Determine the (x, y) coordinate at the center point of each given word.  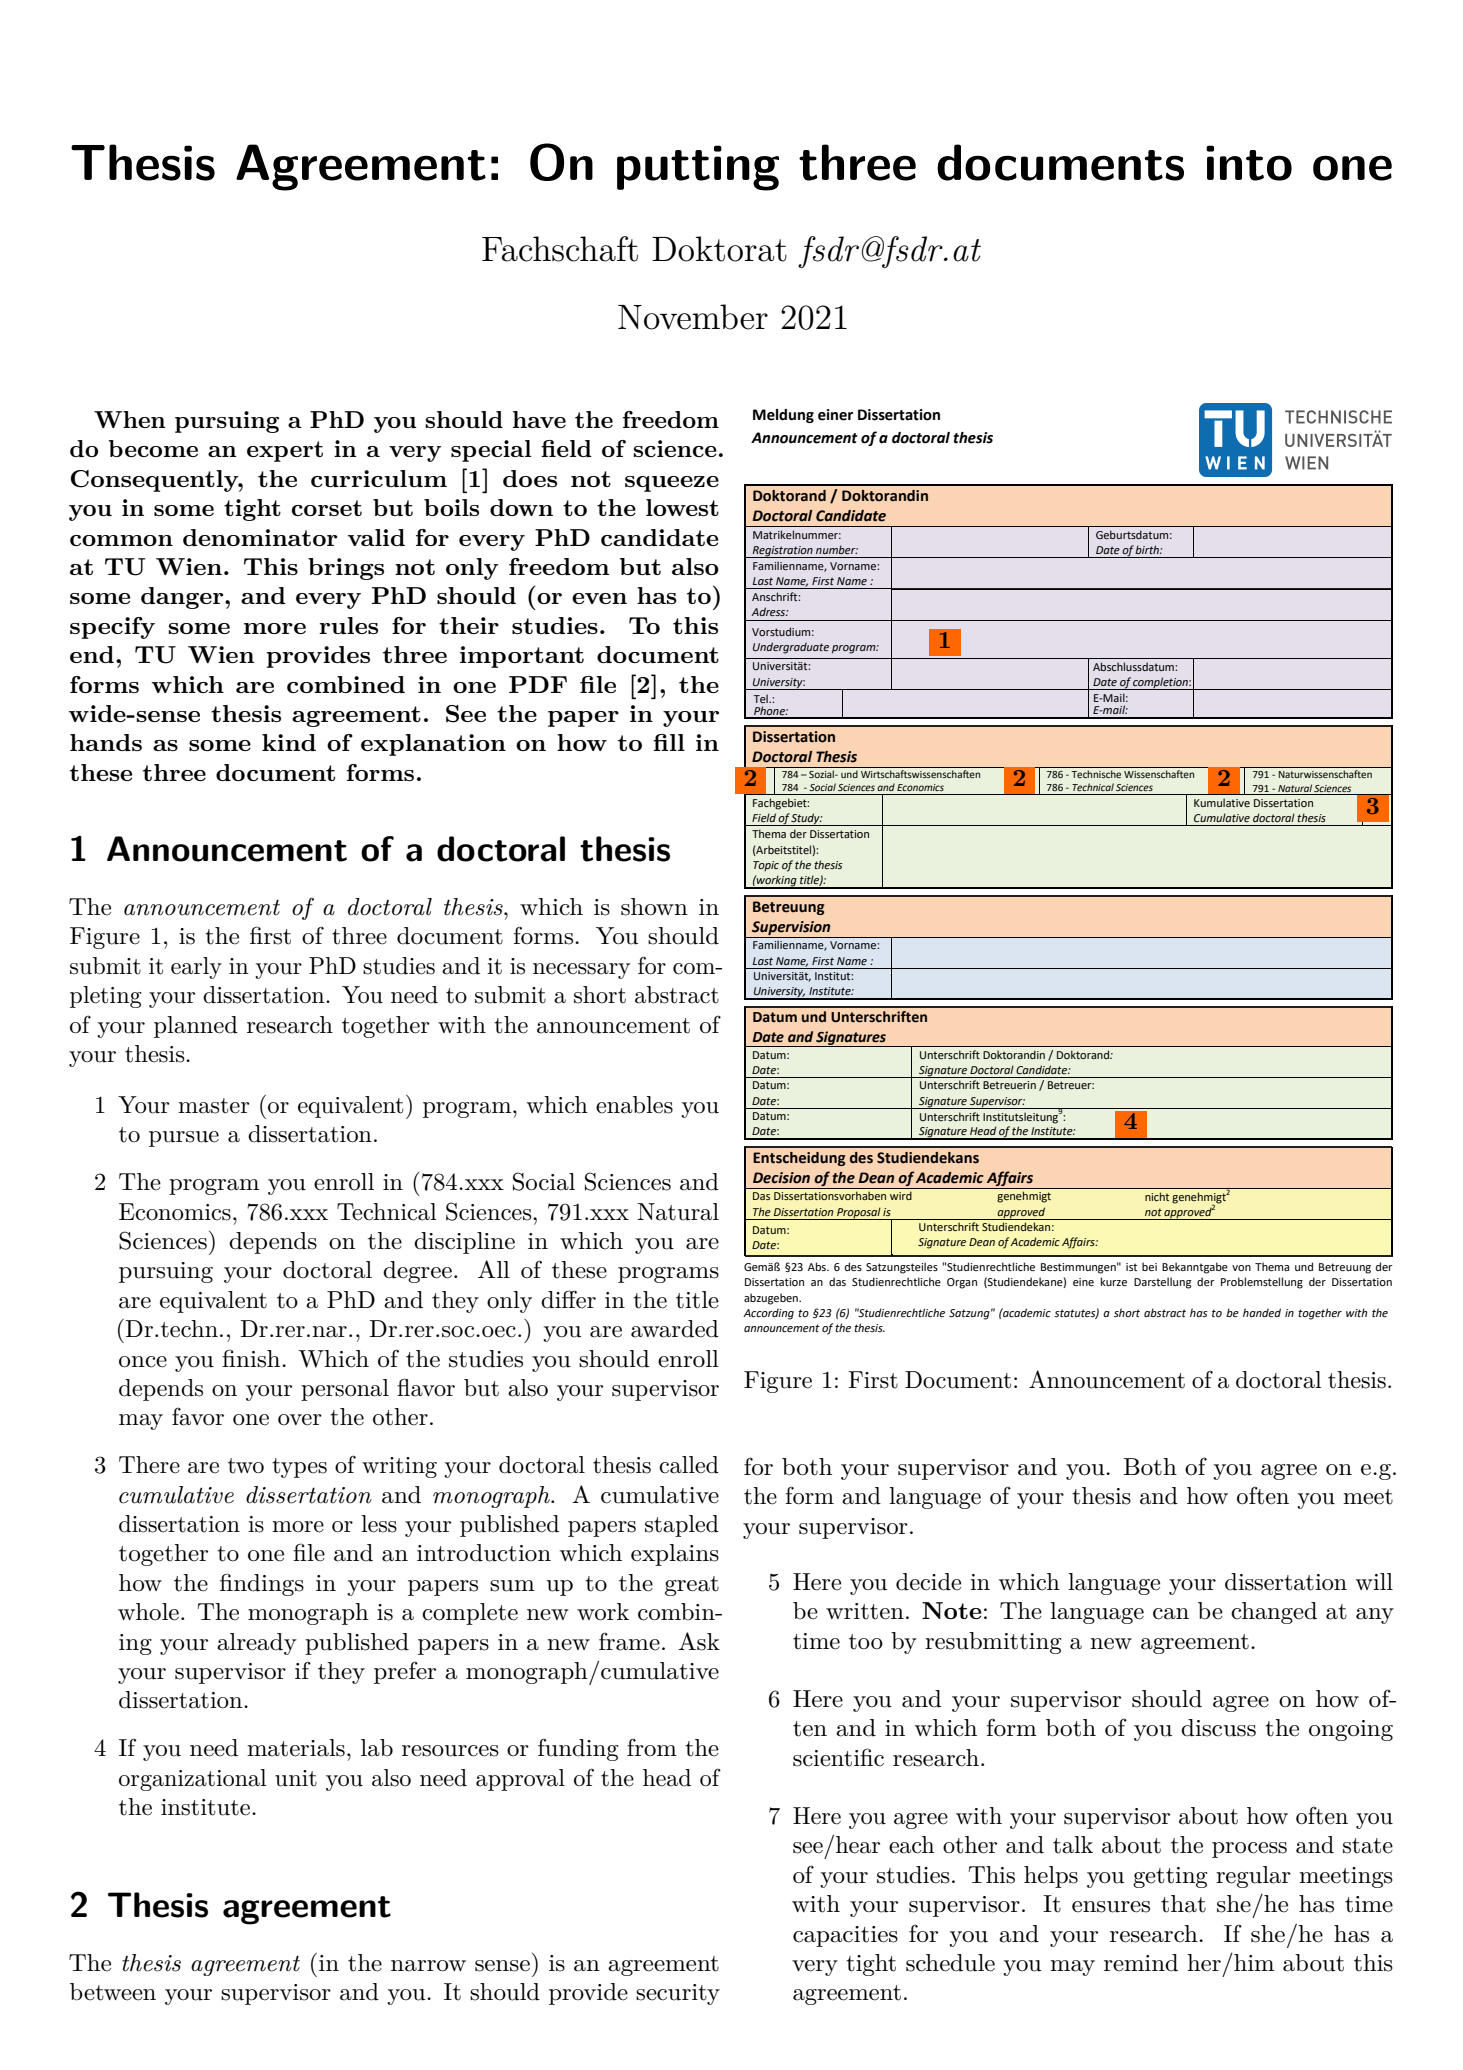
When (130, 419)
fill (669, 742)
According (768, 1314)
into (1249, 163)
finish (252, 1358)
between (113, 1992)
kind (289, 742)
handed (1262, 1312)
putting (698, 168)
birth (1148, 549)
